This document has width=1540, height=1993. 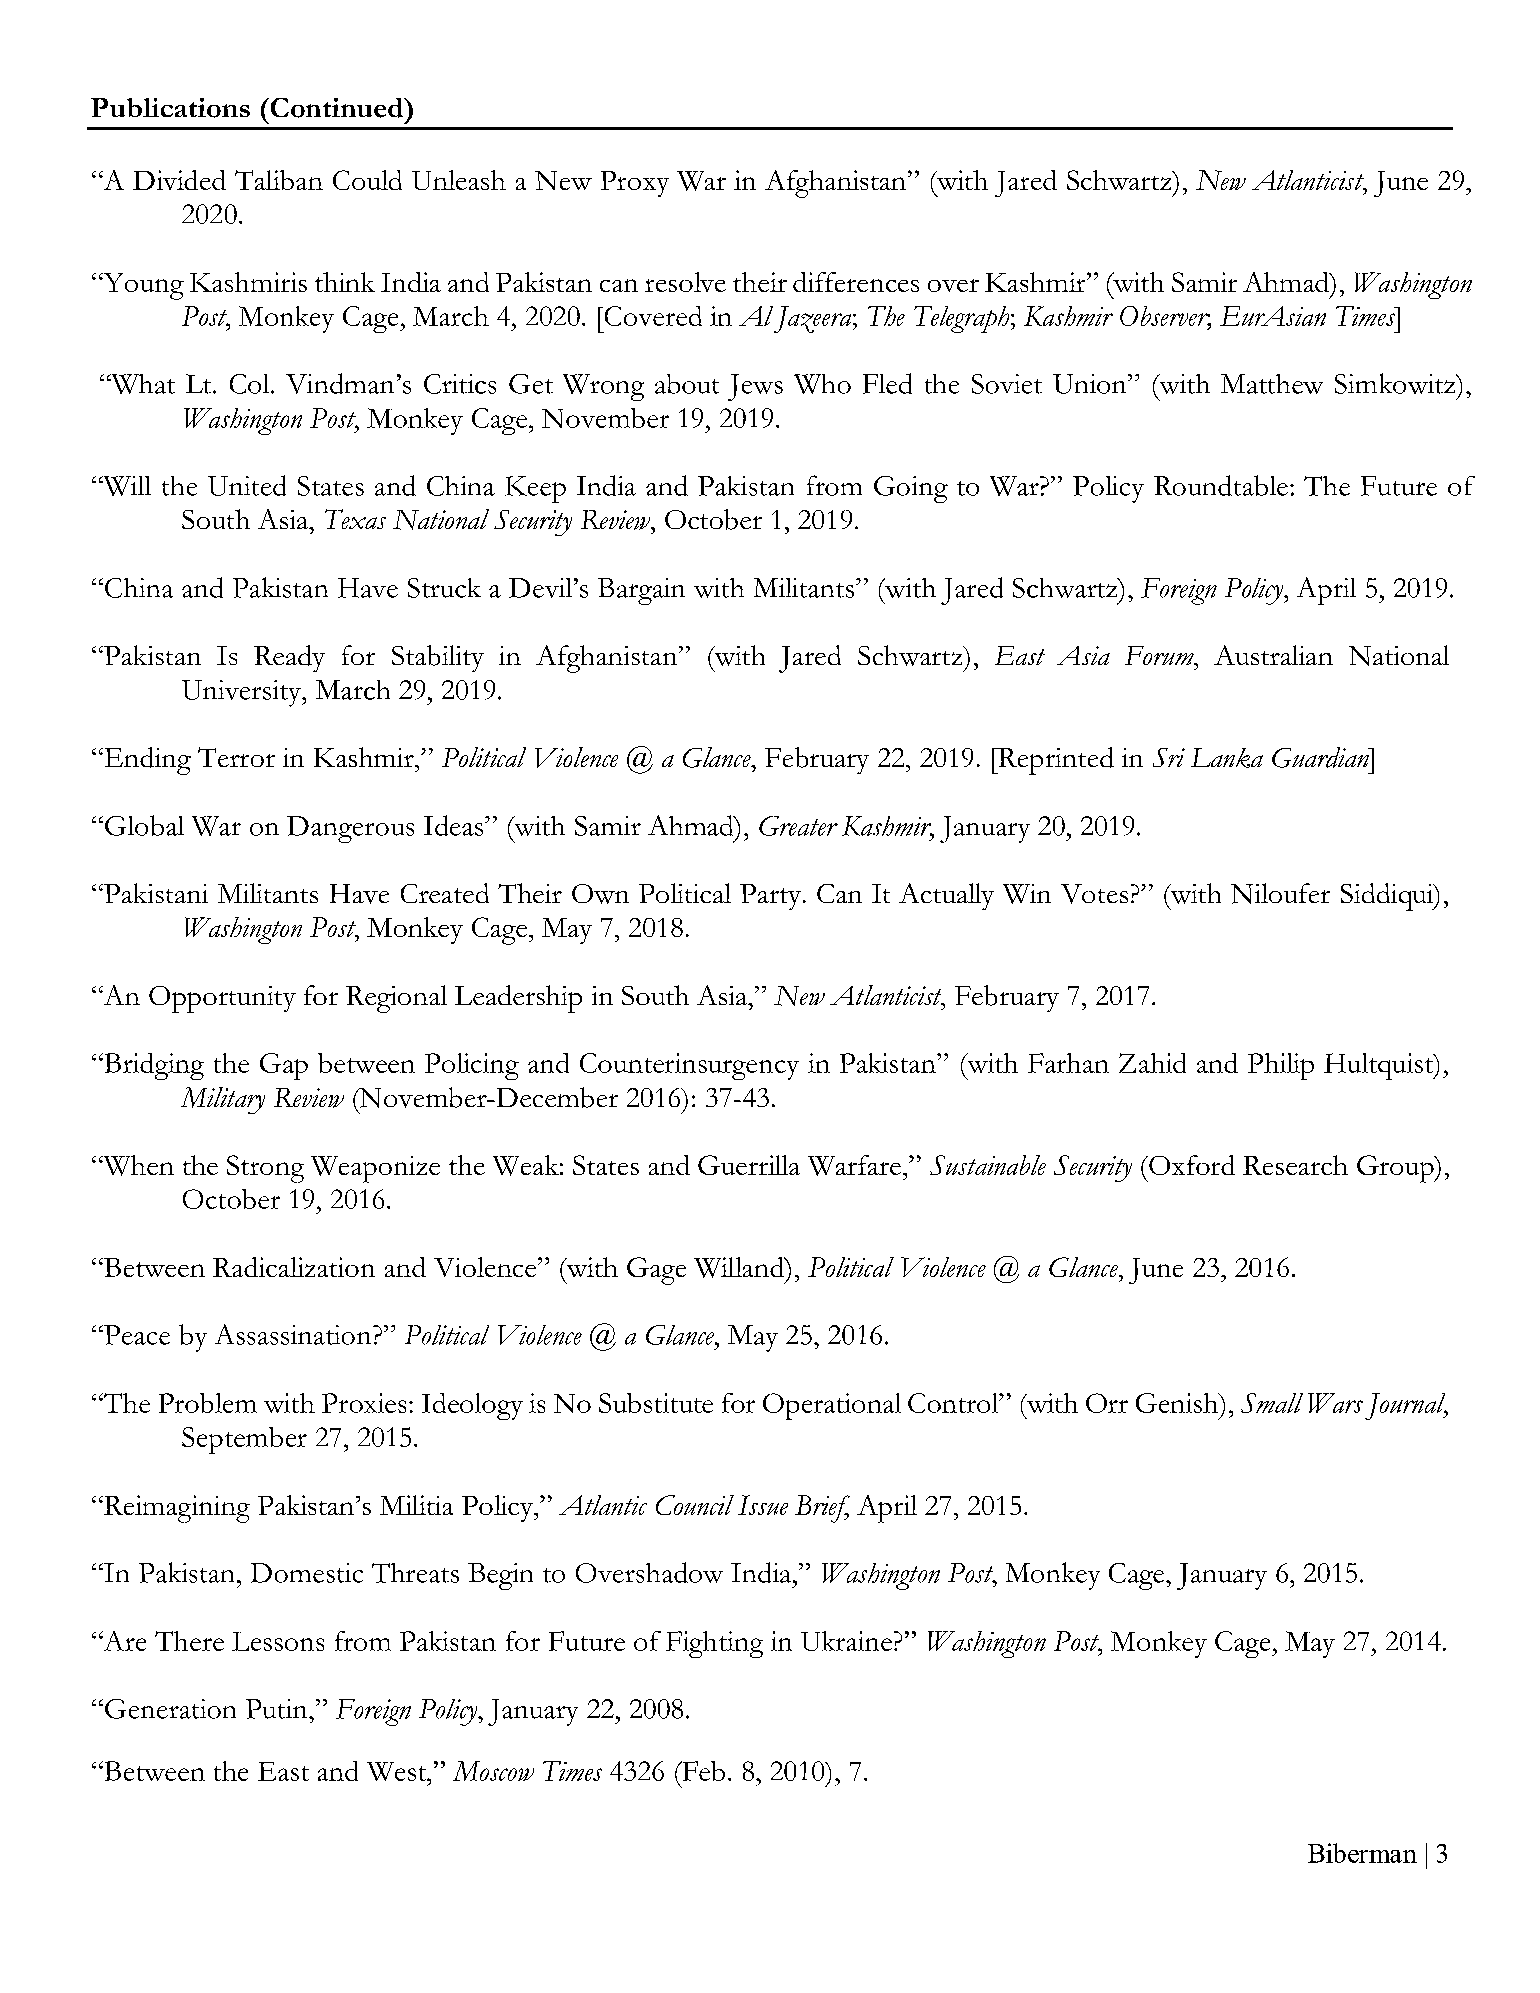 I want to click on Proxy, so click(x=635, y=184).
